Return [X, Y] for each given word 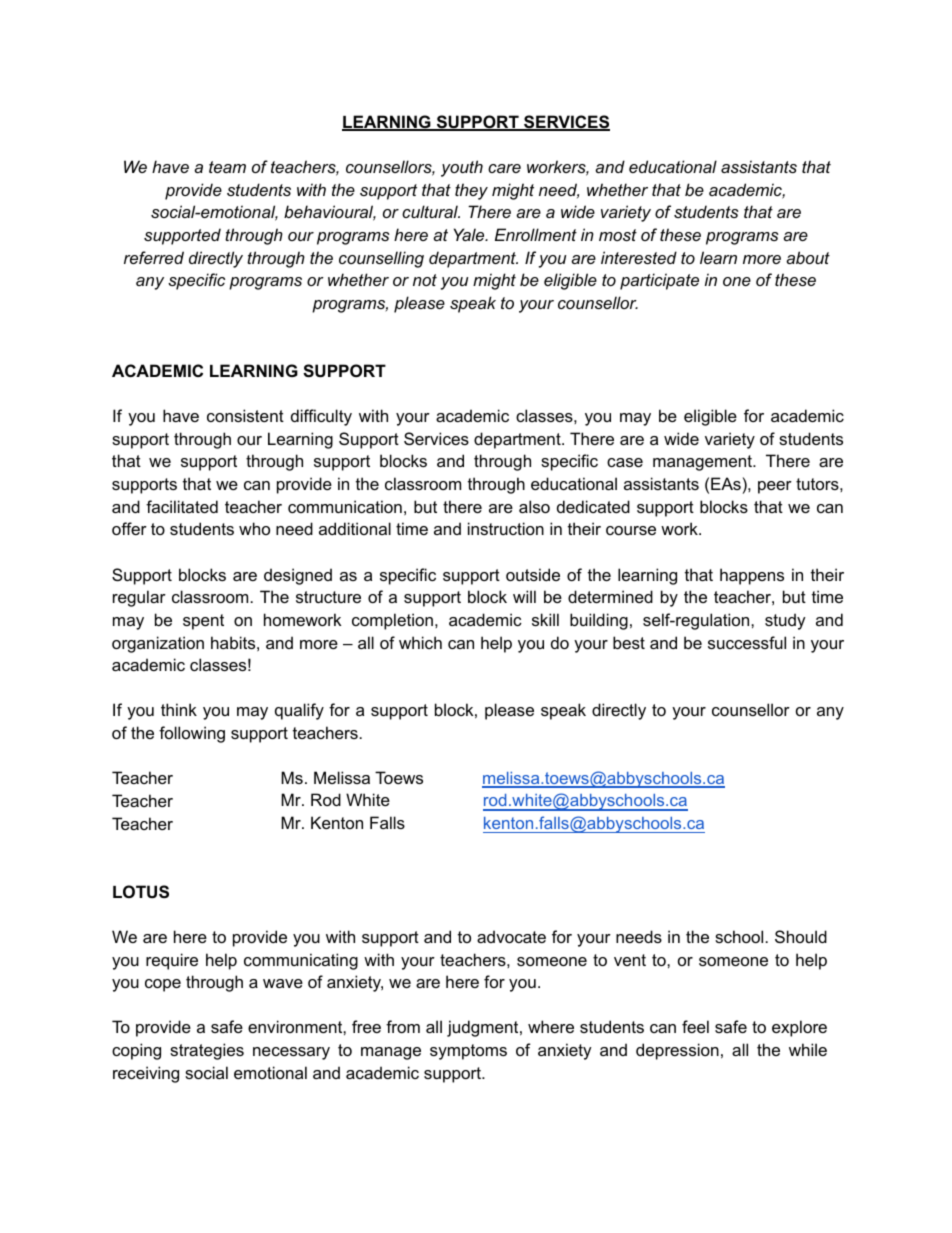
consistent [245, 415]
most [618, 235]
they [471, 191]
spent [203, 622]
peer [775, 487]
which [420, 642]
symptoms [468, 1052]
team [227, 167]
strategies [207, 1051]
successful [747, 642]
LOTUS [141, 892]
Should [801, 936]
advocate [511, 936]
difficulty [321, 417]
